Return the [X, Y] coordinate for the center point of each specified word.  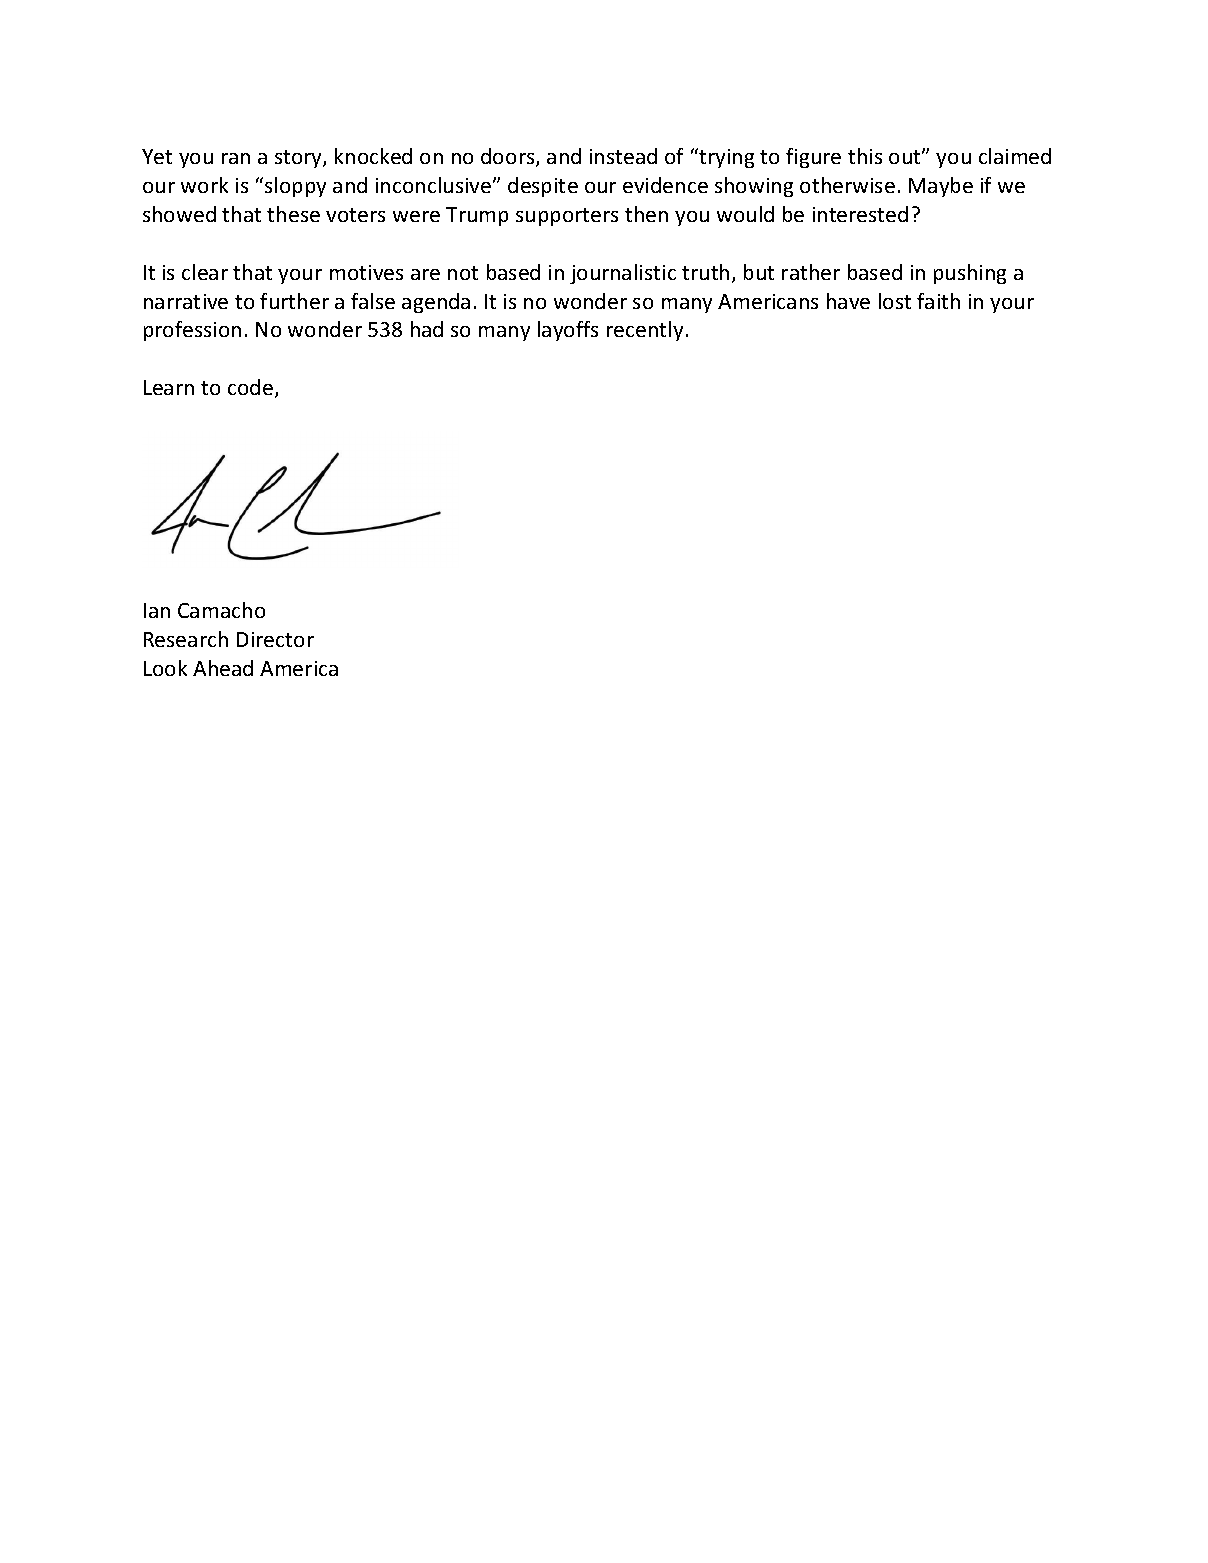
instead [623, 156]
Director [275, 639]
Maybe [941, 187]
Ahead [223, 668]
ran [236, 158]
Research [186, 639]
